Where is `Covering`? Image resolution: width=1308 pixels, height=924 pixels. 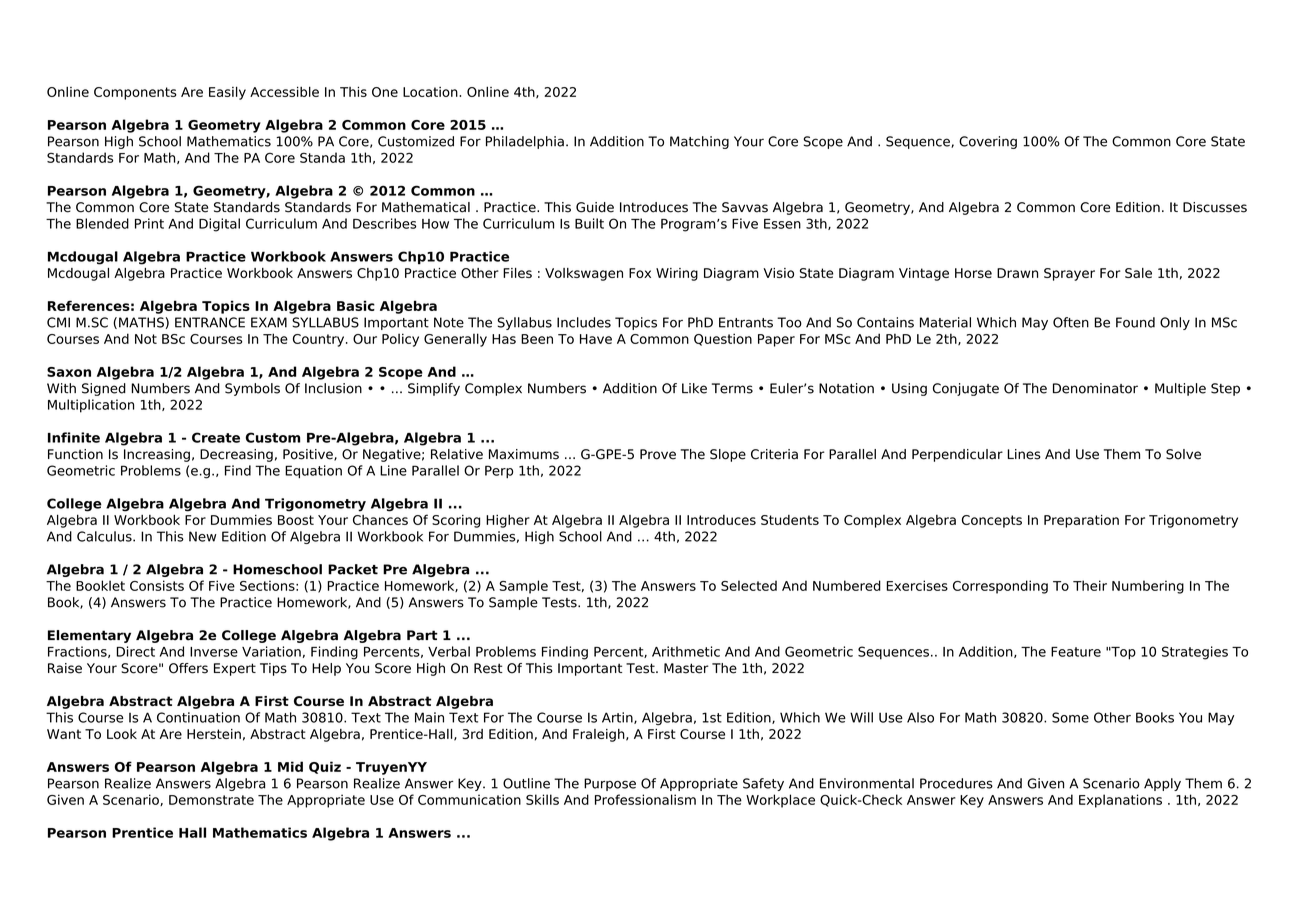 Covering is located at coordinates (988, 142).
